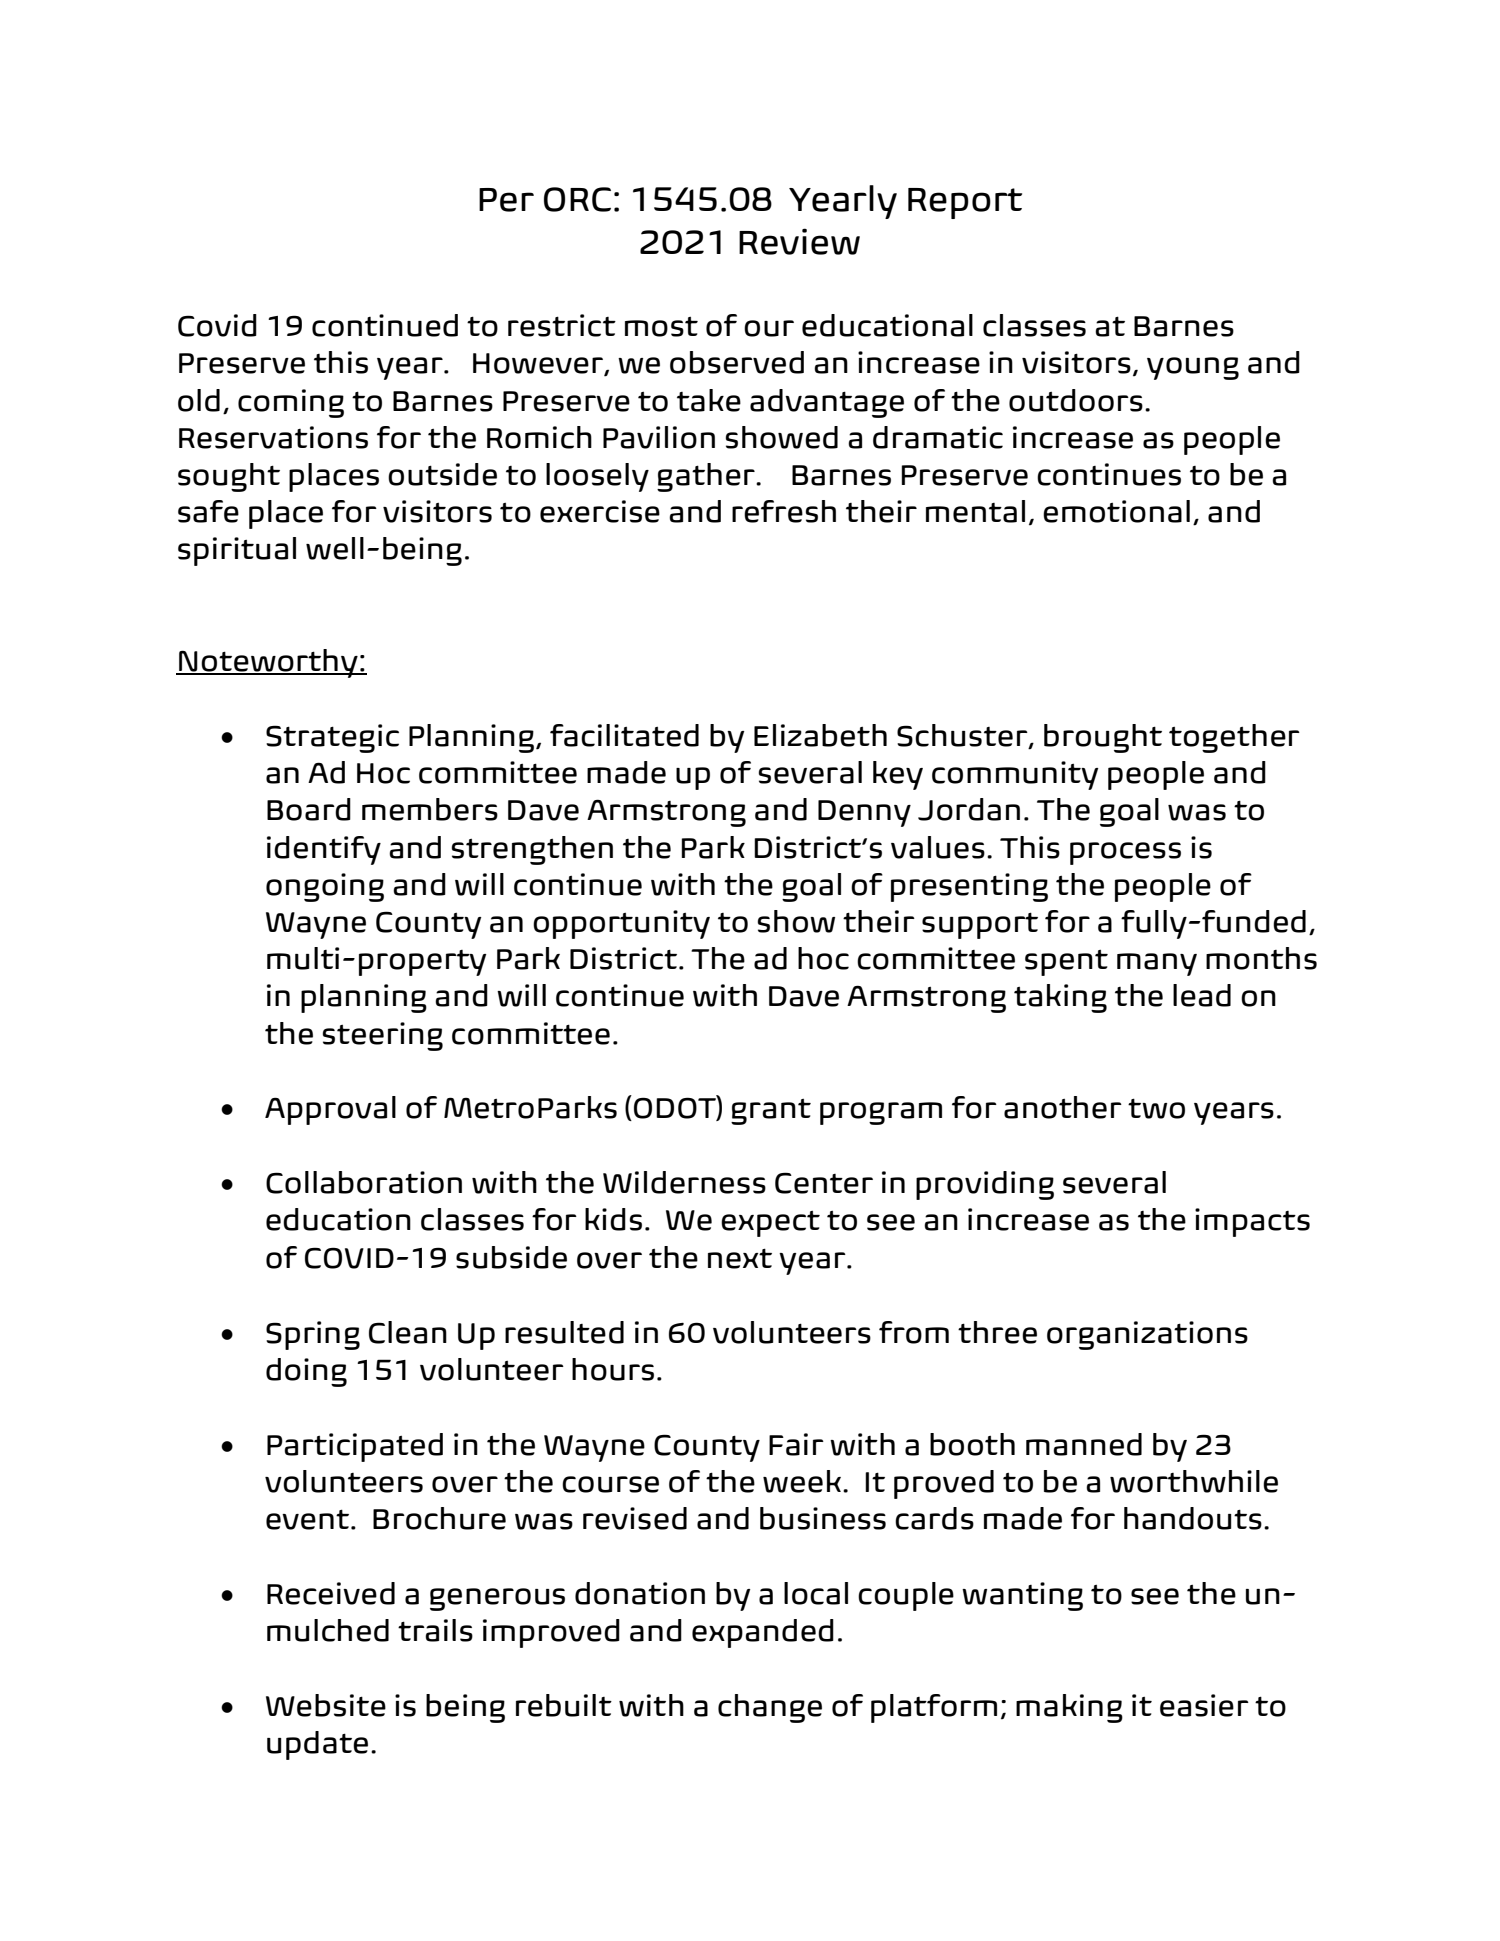 The width and height of the screenshot is (1500, 1941). I want to click on many, so click(1157, 964).
